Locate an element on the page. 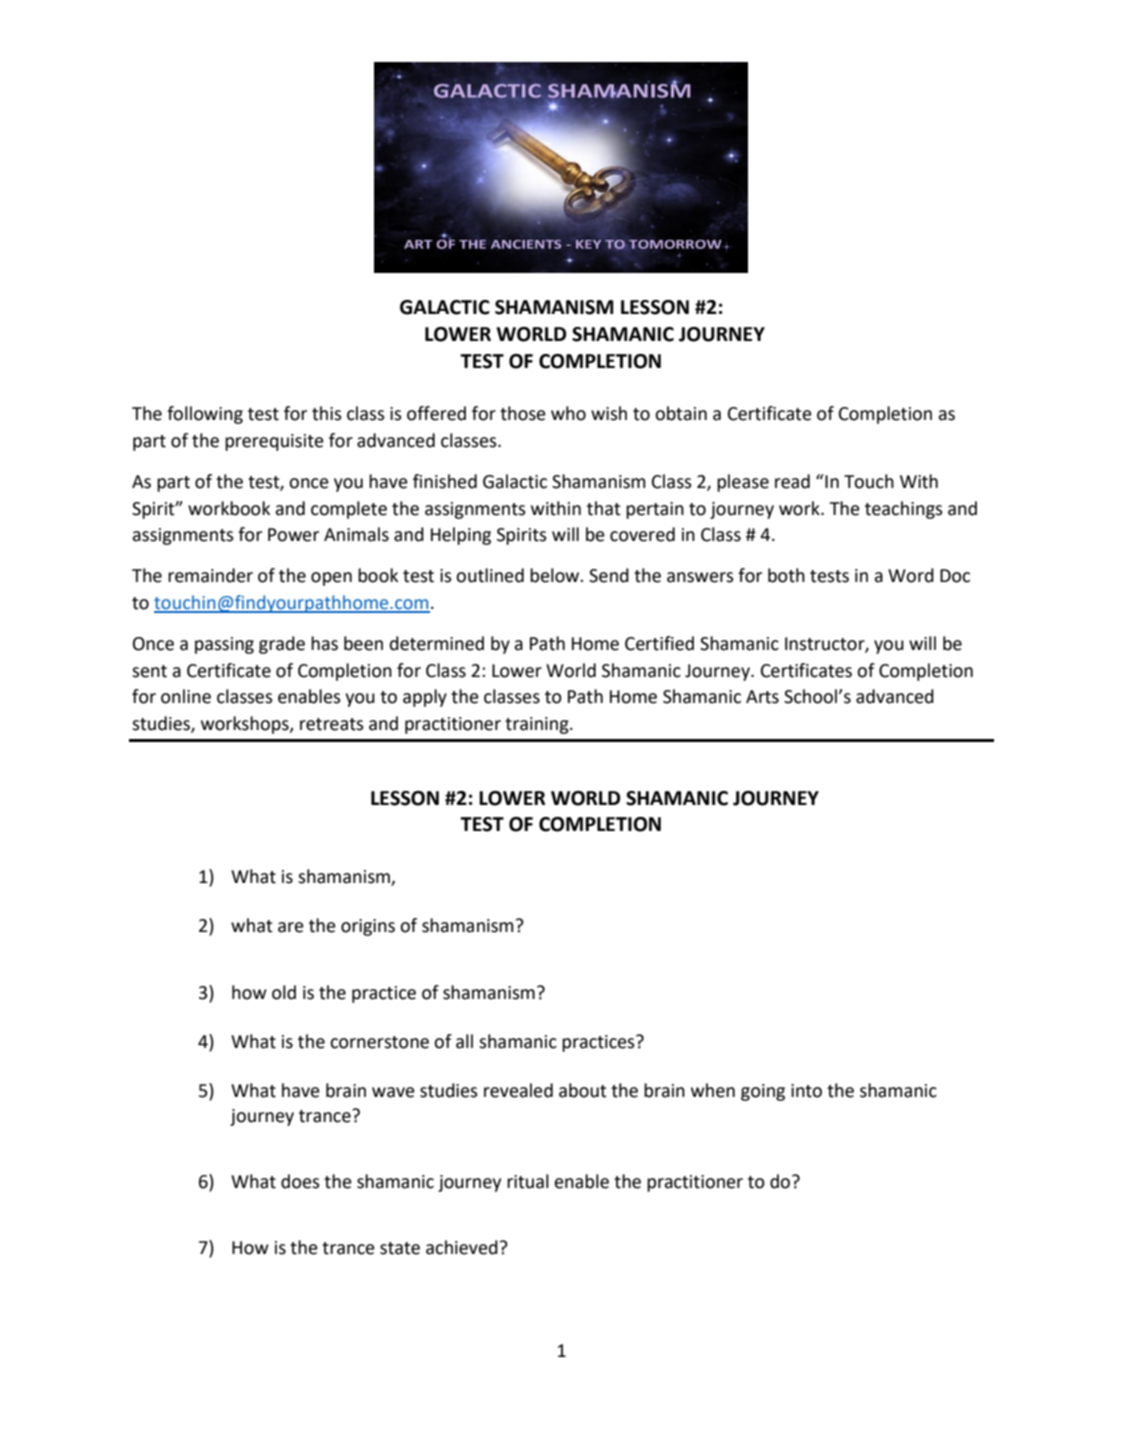 The image size is (1123, 1453). read is located at coordinates (792, 481).
